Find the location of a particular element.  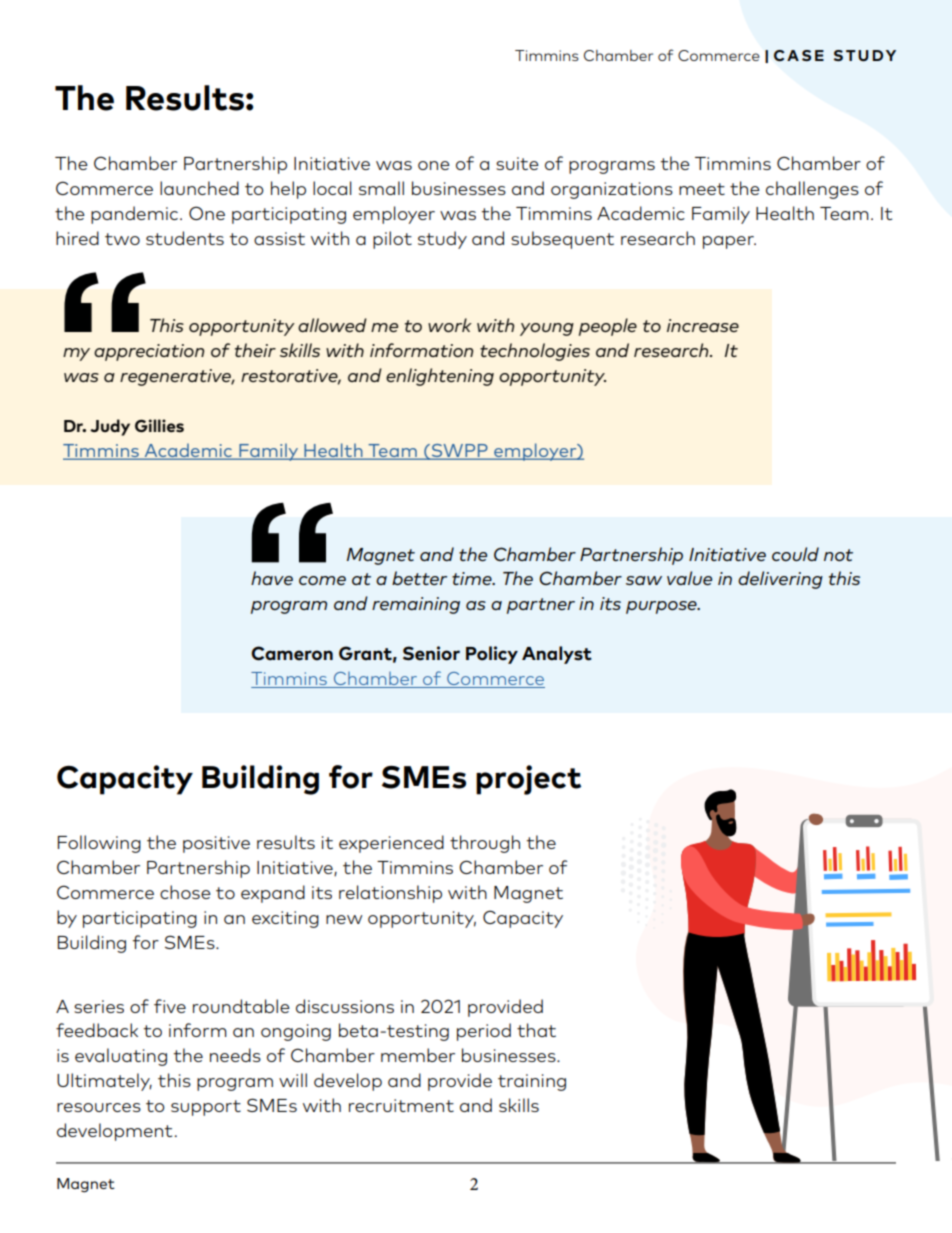

launched is located at coordinates (199, 188).
